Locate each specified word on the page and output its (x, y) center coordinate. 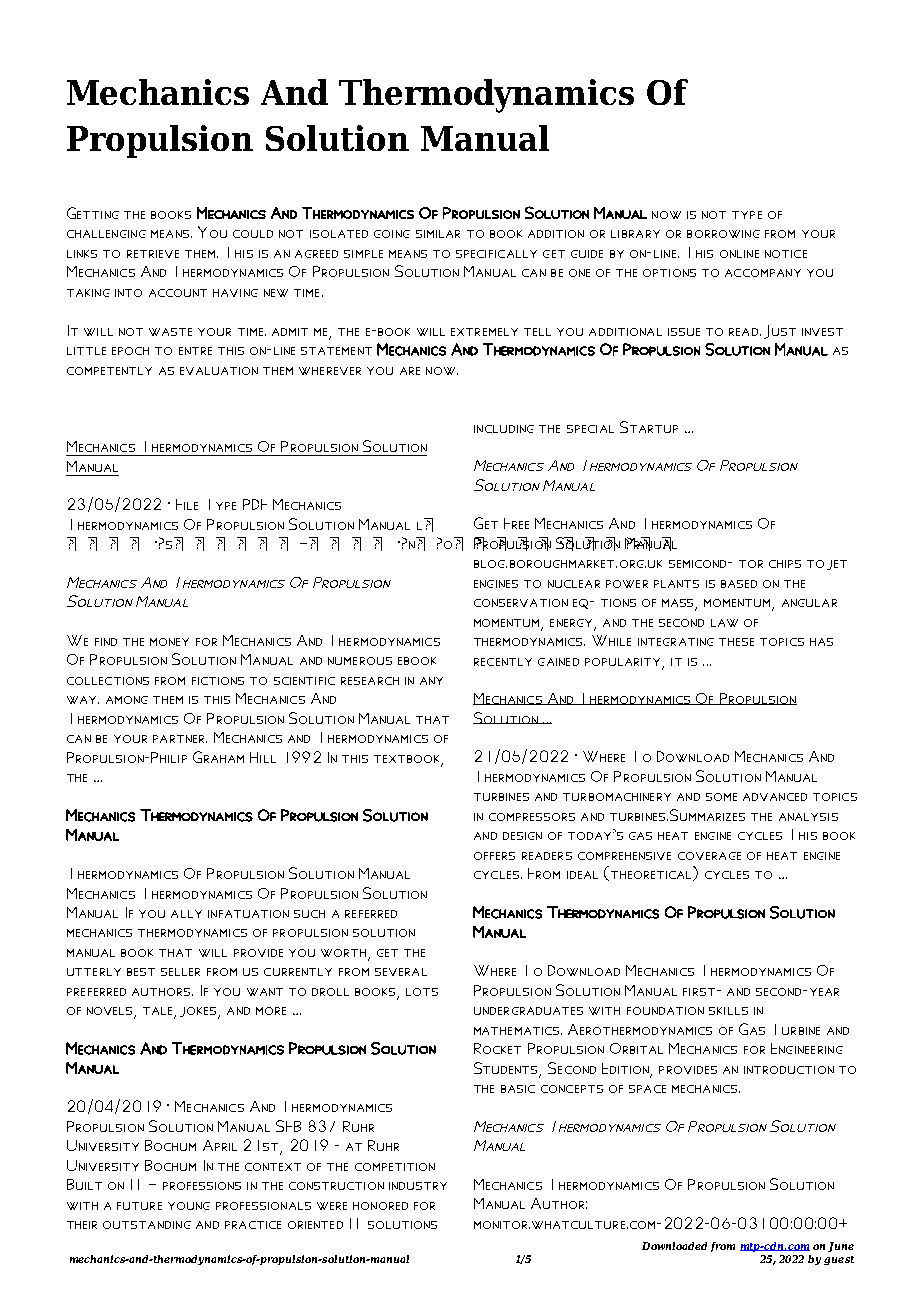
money (169, 642)
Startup (649, 427)
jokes (199, 1013)
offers (494, 856)
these (736, 642)
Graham (218, 757)
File (187, 504)
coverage (709, 856)
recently (503, 662)
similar (438, 234)
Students (505, 1068)
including (504, 429)
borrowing (723, 234)
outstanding (147, 1225)
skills (728, 1011)
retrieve (153, 254)
